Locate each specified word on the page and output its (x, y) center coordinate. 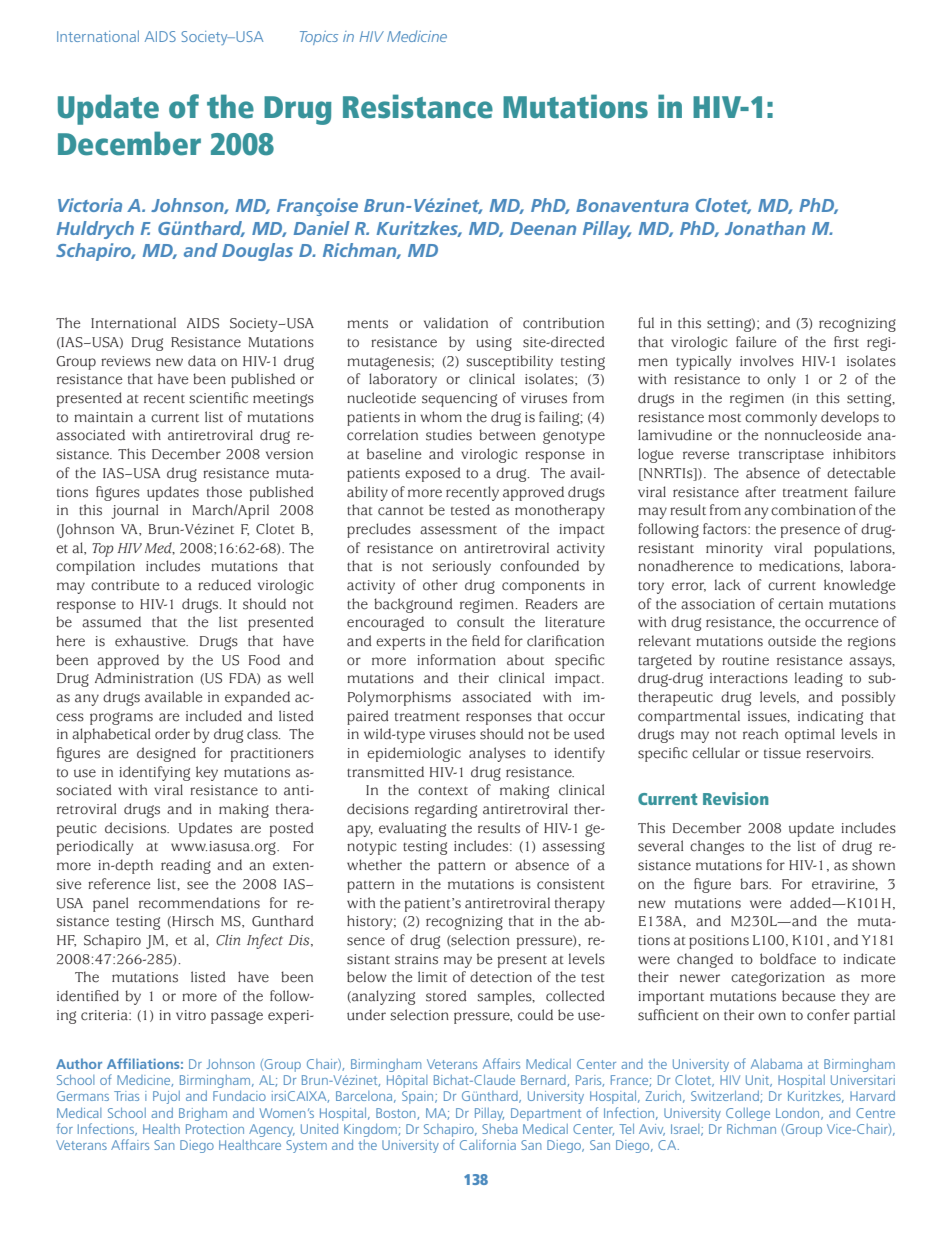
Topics (319, 38)
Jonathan (765, 228)
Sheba (500, 1129)
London (799, 1114)
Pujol (166, 1097)
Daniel (322, 228)
